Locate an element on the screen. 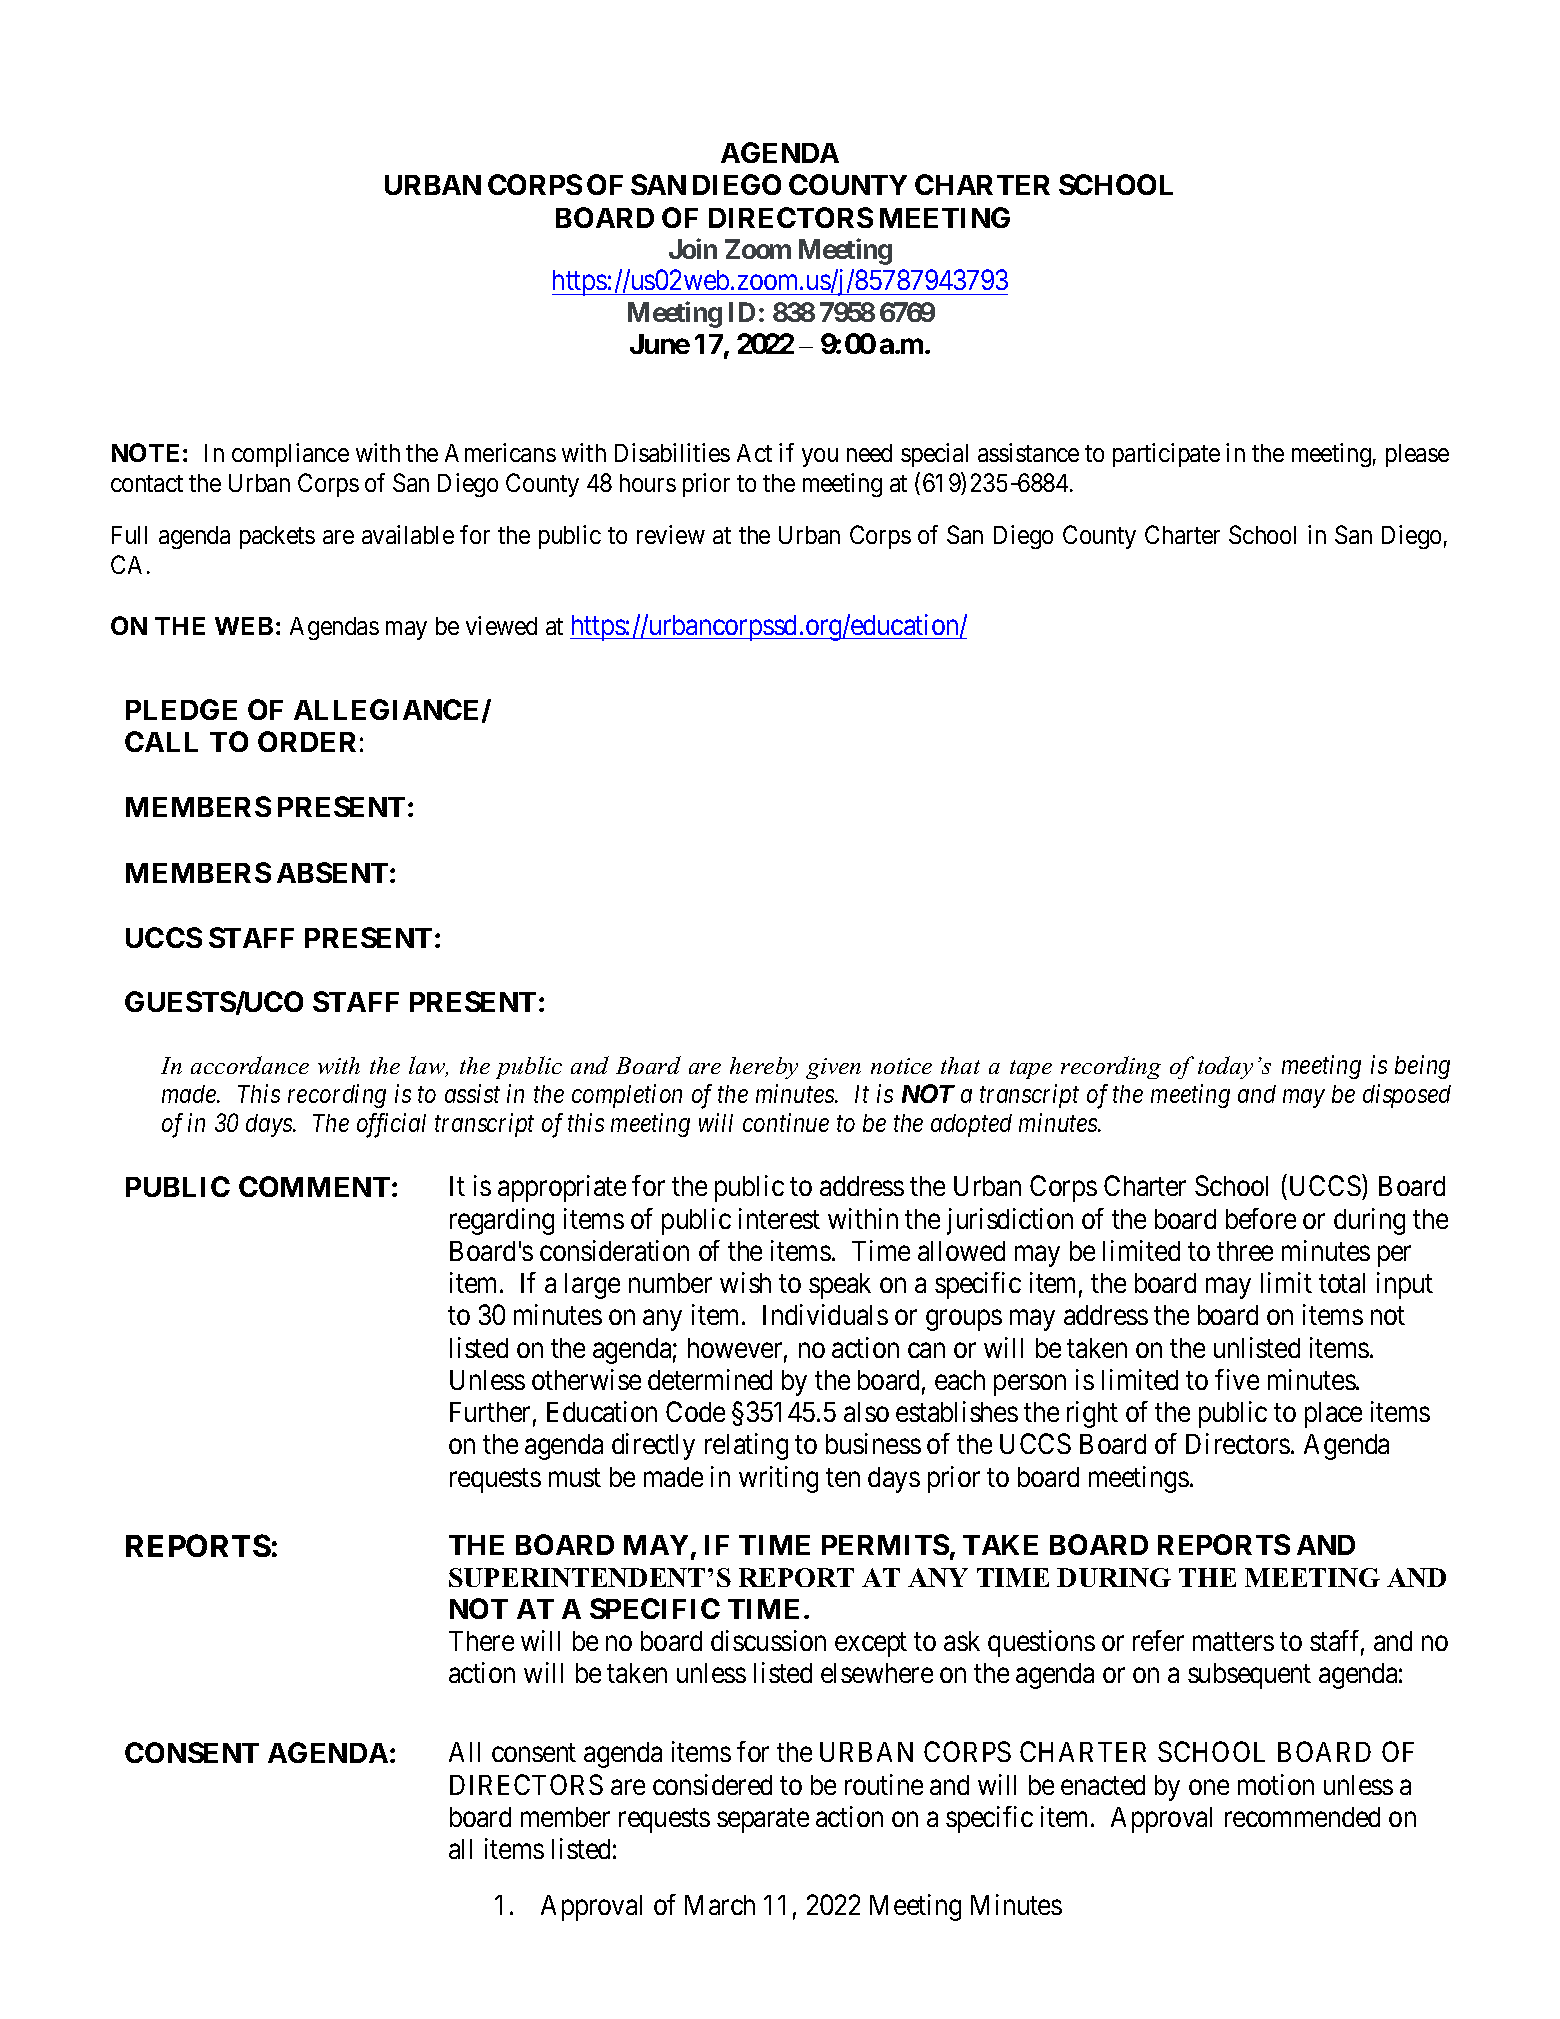  compliance is located at coordinates (290, 455).
